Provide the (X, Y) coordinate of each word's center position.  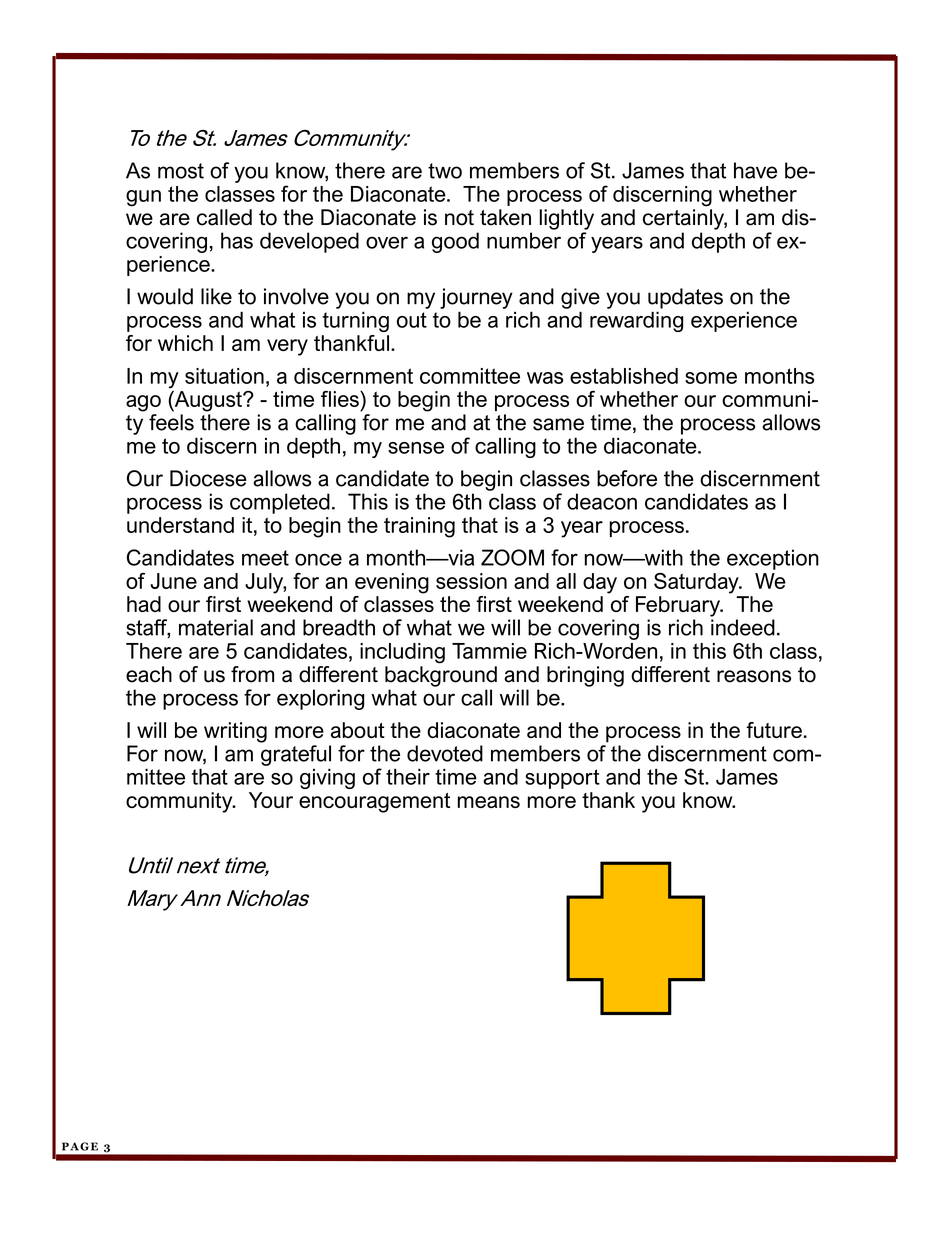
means (489, 802)
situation (224, 376)
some (711, 378)
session (471, 581)
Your (271, 800)
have (755, 170)
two (445, 171)
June (173, 581)
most (181, 171)
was (545, 378)
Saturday (697, 583)
